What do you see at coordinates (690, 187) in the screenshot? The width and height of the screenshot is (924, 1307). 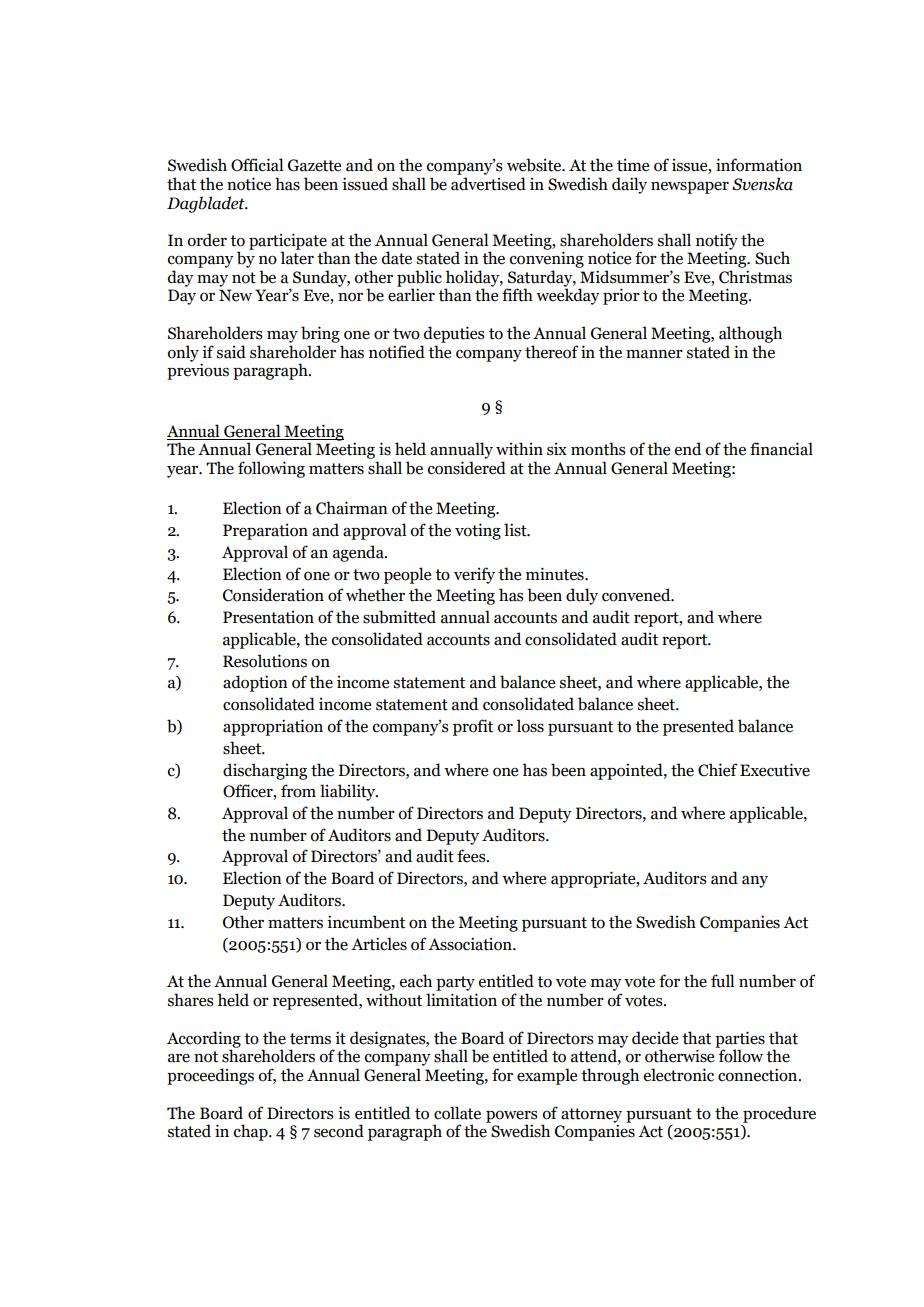 I see `newspaper` at bounding box center [690, 187].
